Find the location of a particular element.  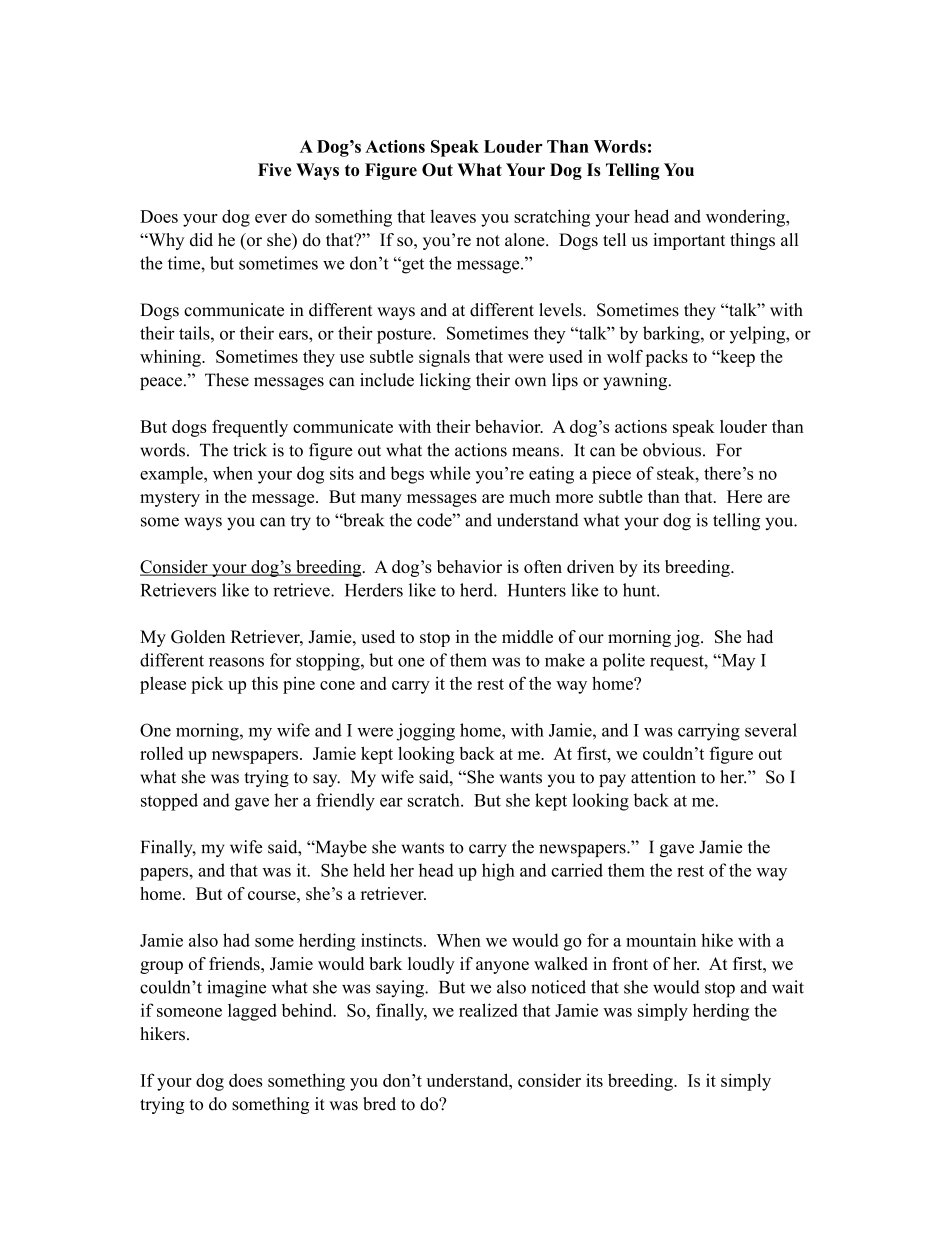

trick is located at coordinates (250, 450).
